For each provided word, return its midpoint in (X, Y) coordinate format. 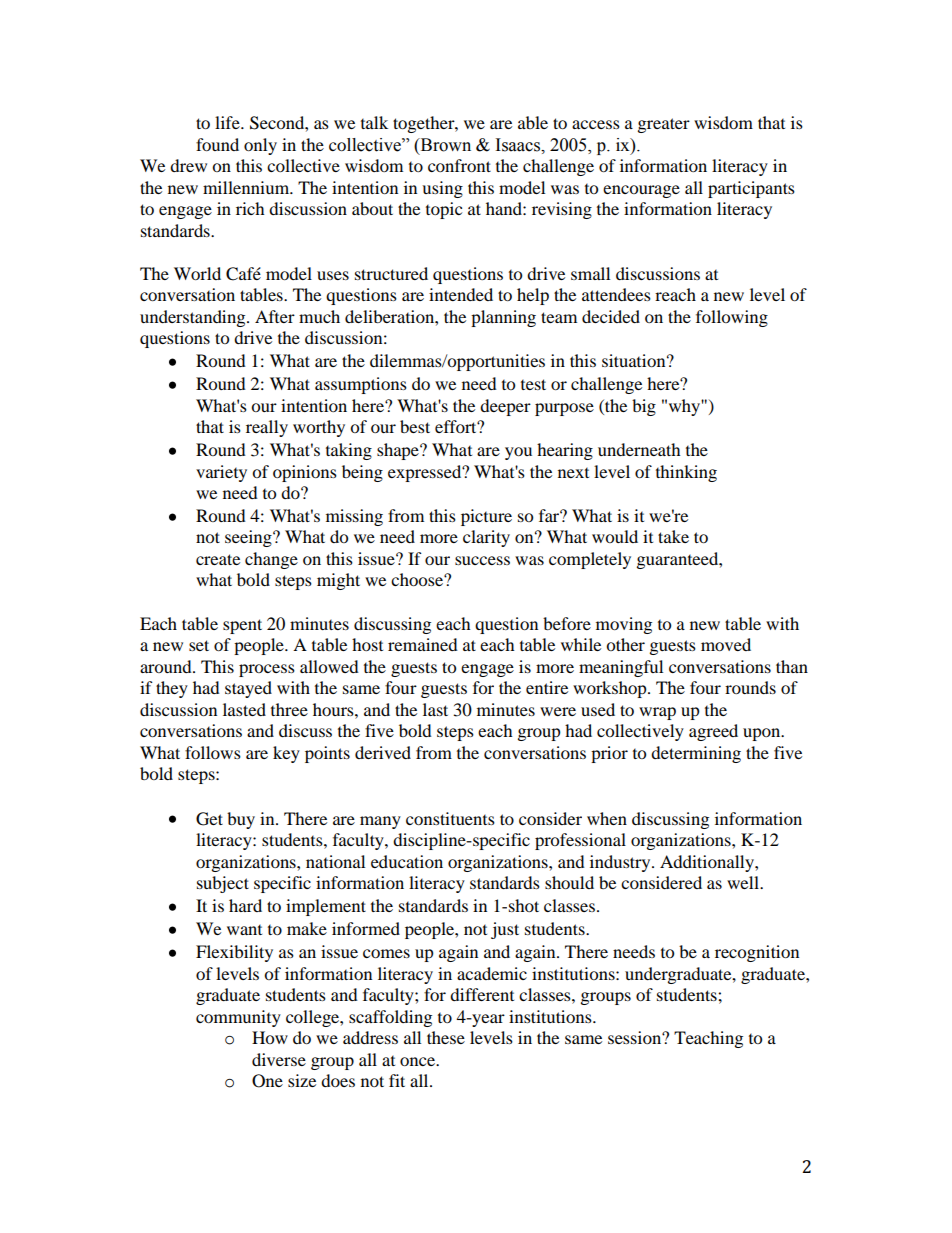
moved (726, 644)
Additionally (708, 863)
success (482, 560)
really (267, 428)
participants (751, 189)
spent (242, 626)
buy (241, 820)
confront (459, 165)
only (260, 146)
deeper (505, 407)
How (270, 1037)
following (732, 318)
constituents (450, 818)
